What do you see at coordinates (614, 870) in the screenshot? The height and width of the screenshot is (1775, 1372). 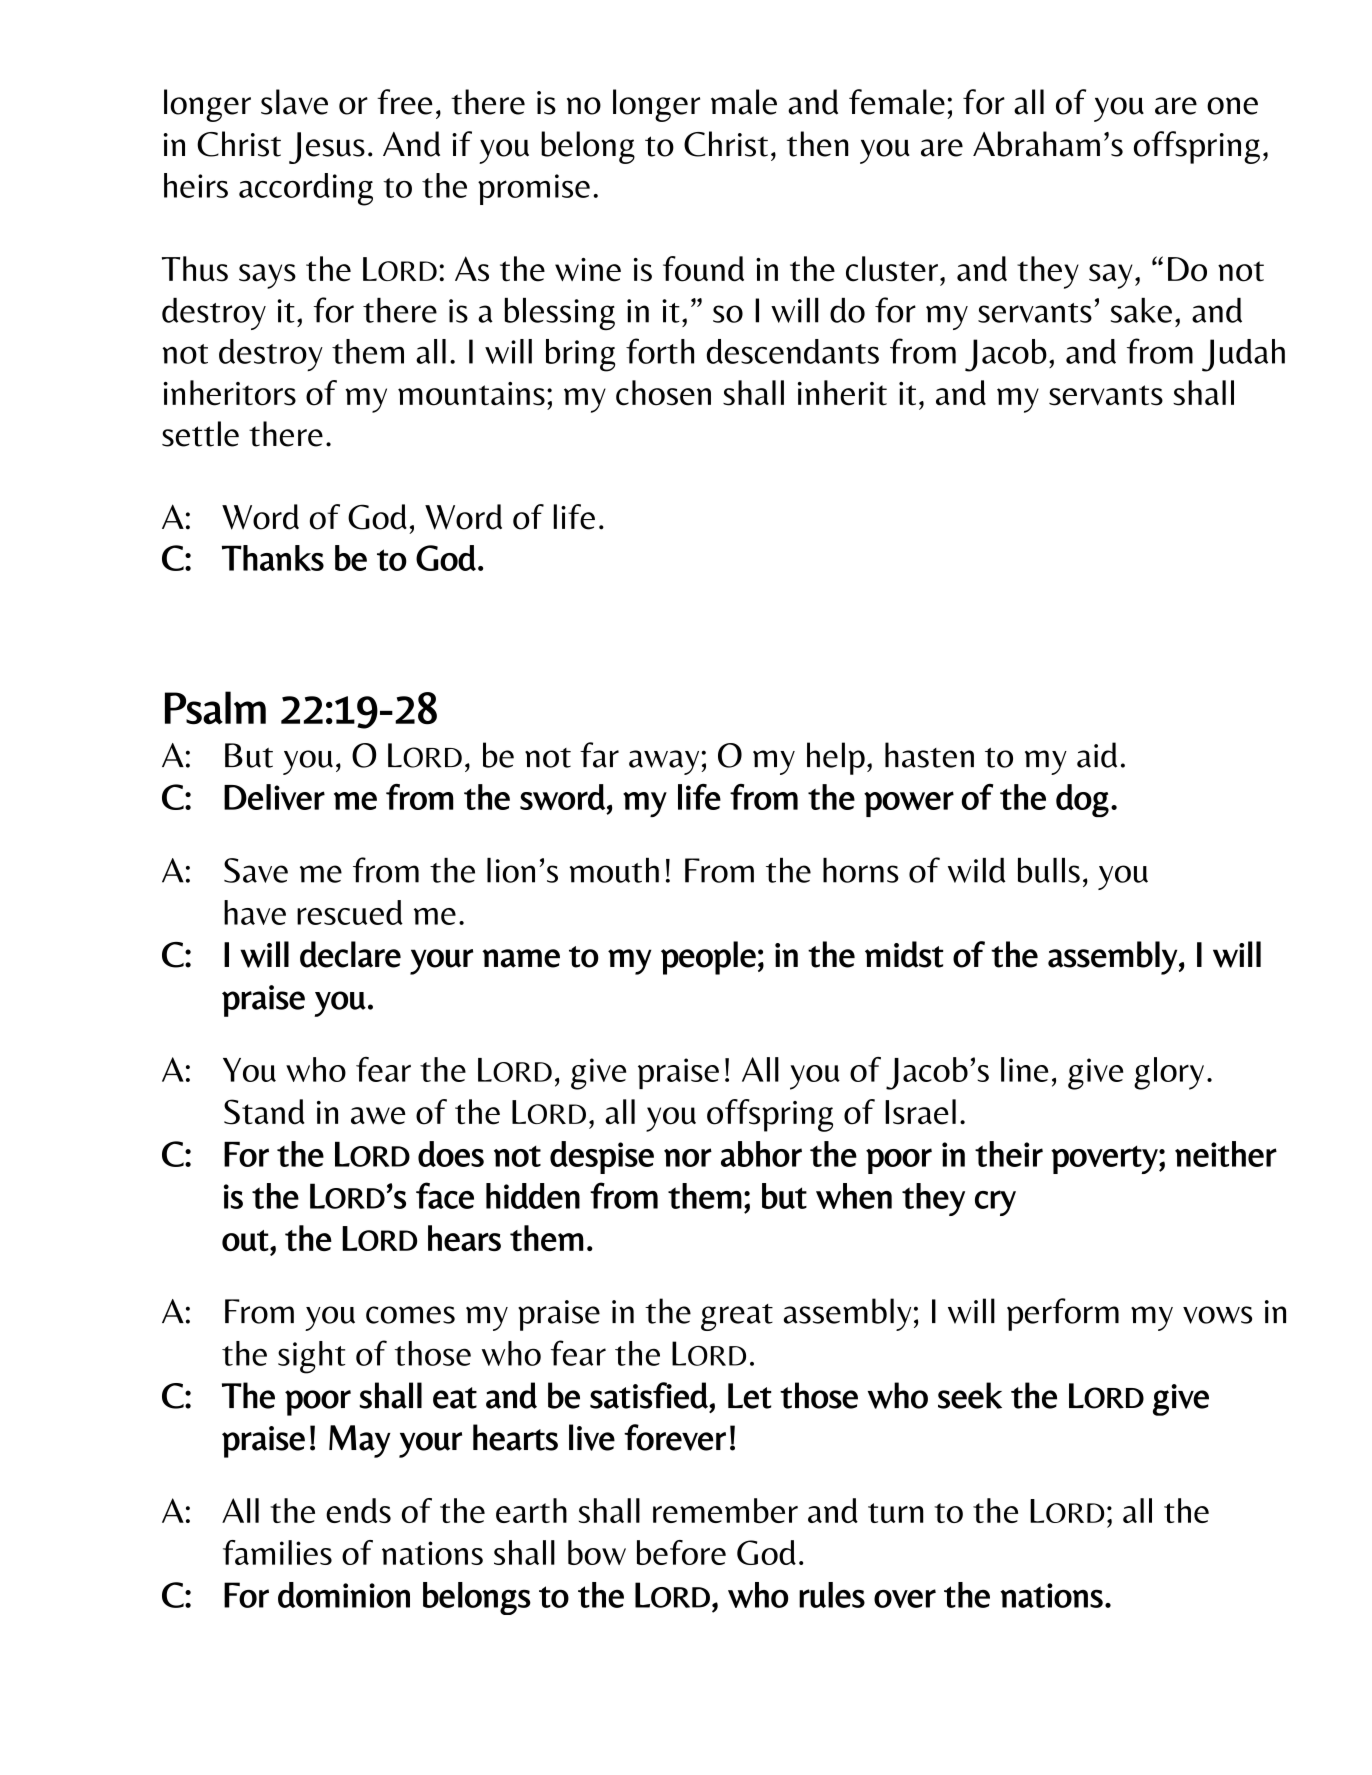 I see `mouth` at bounding box center [614, 870].
